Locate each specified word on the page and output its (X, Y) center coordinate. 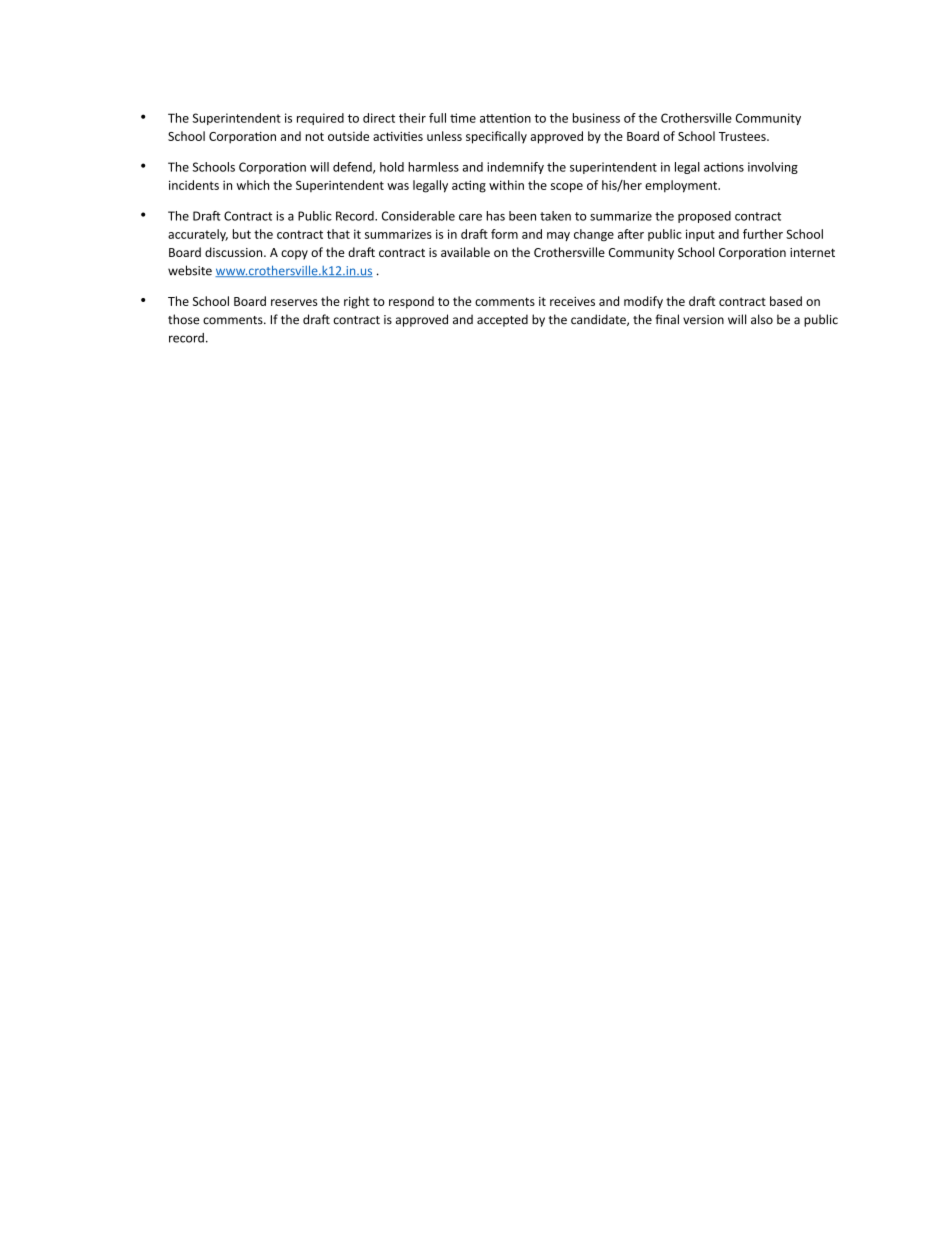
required (320, 119)
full (437, 118)
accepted (502, 320)
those (183, 319)
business (596, 118)
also (762, 319)
